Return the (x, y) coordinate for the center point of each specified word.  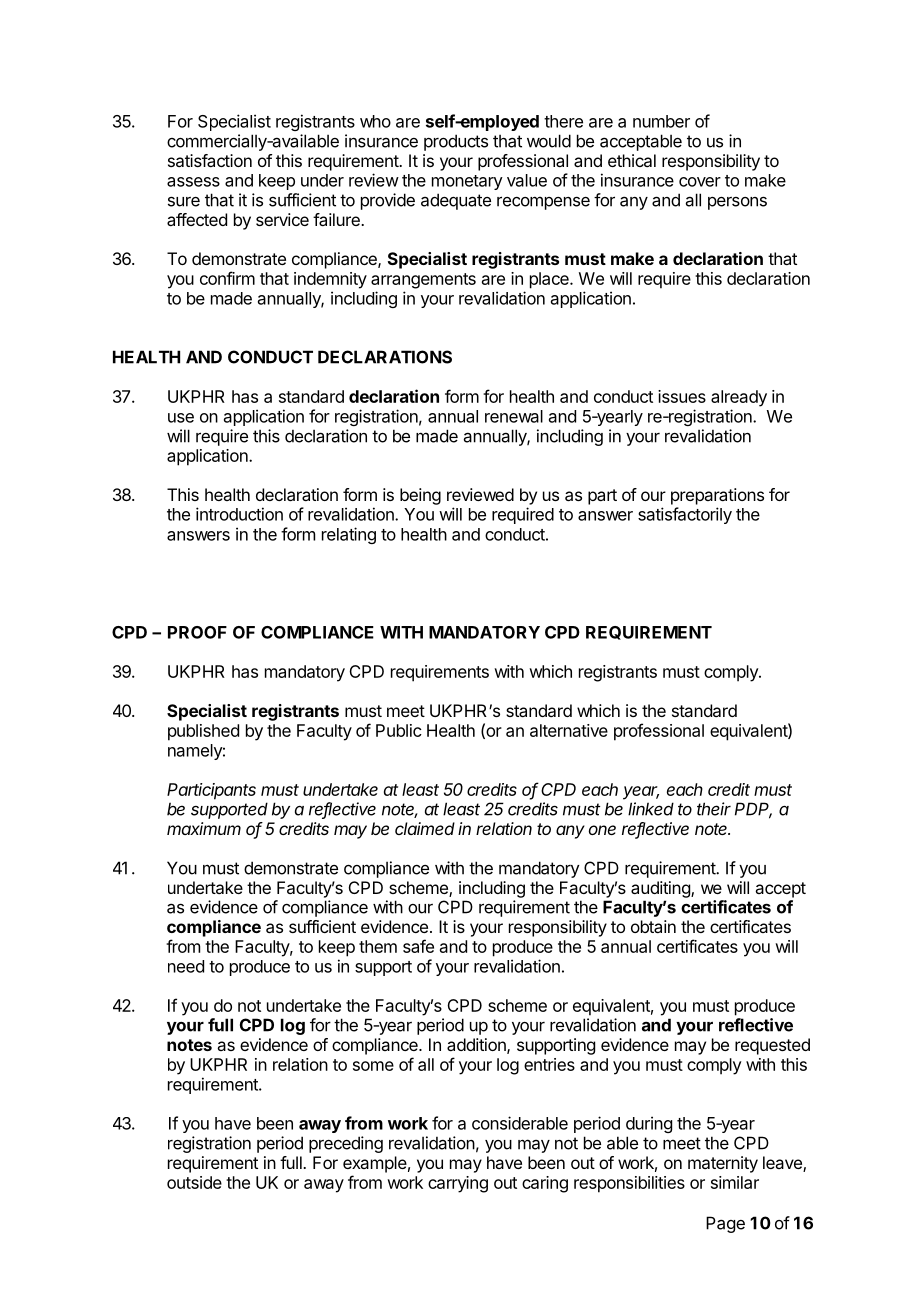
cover (700, 182)
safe (418, 946)
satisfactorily (685, 515)
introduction (239, 514)
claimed (425, 828)
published (203, 732)
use (181, 418)
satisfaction (210, 160)
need (186, 966)
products (456, 142)
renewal (514, 416)
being (420, 496)
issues (682, 396)
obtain (653, 926)
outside (194, 1182)
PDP (753, 810)
